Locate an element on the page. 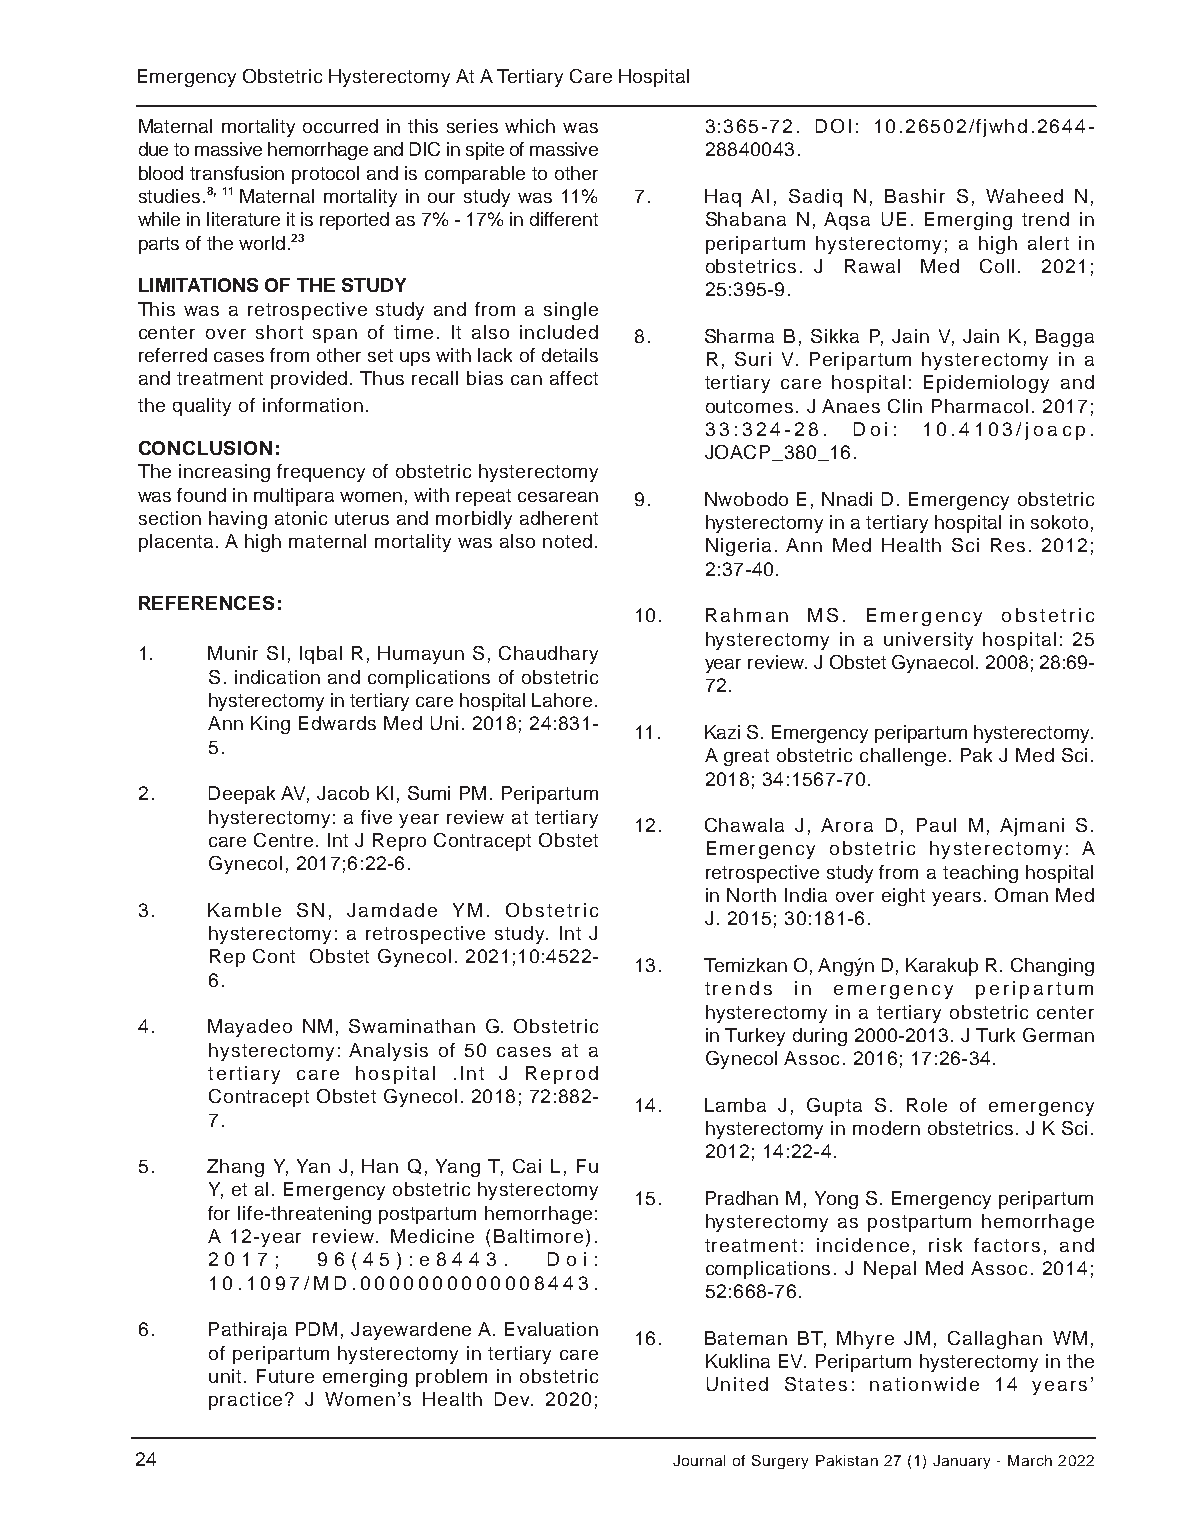  Paul is located at coordinates (936, 825).
